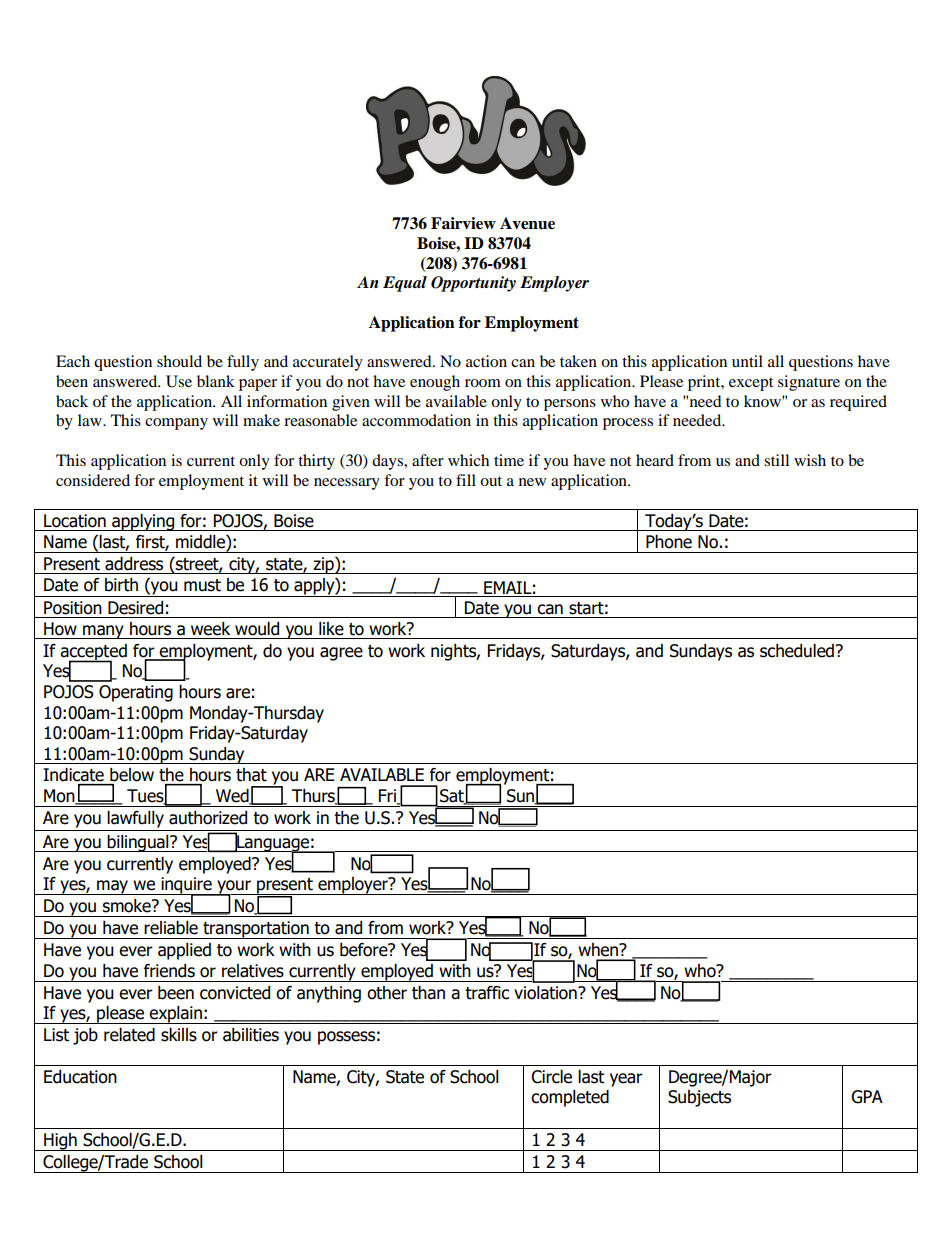  What do you see at coordinates (798, 651) in the screenshot?
I see `scheduled` at bounding box center [798, 651].
